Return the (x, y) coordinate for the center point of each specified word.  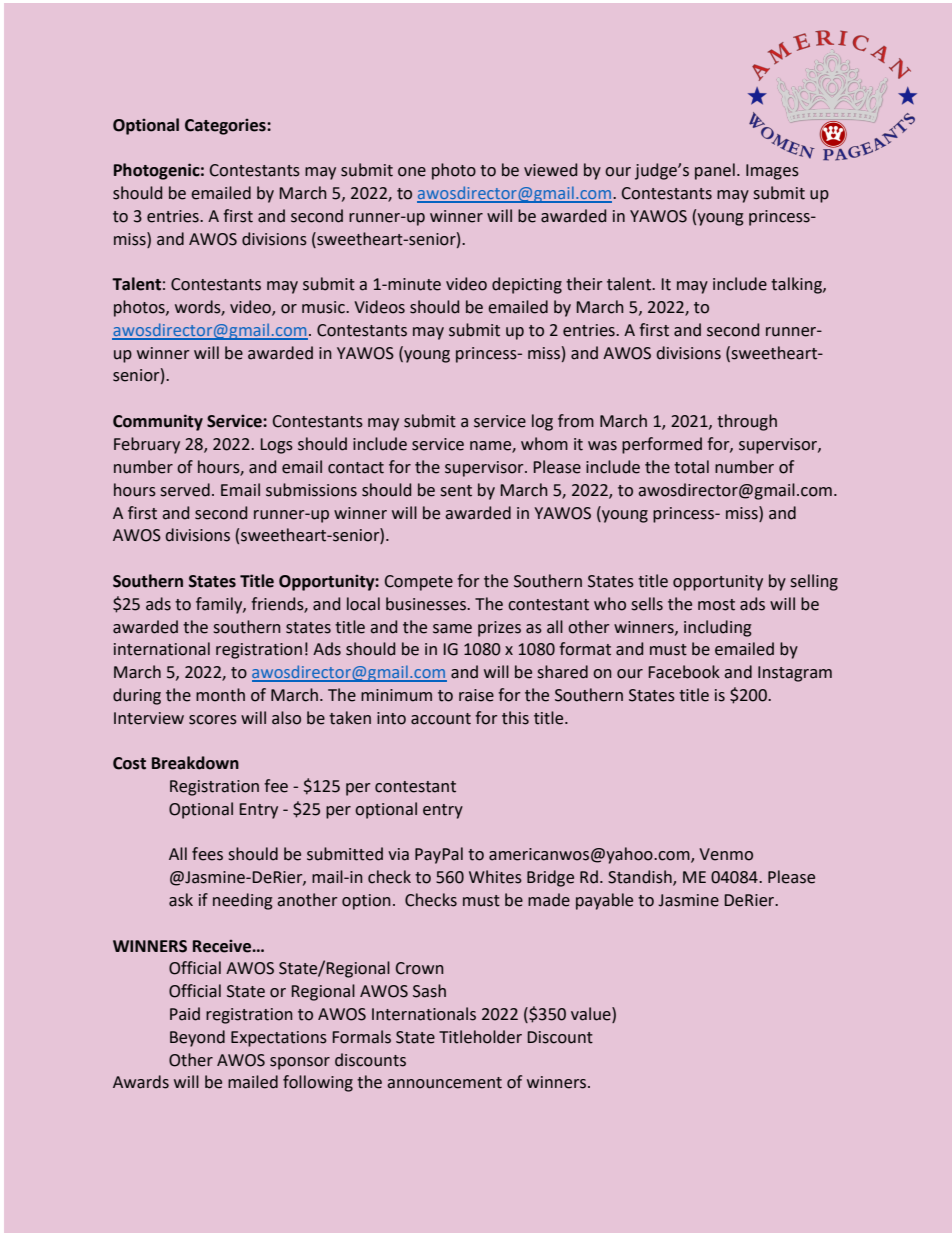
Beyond (197, 1038)
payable (604, 901)
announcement (444, 1083)
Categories (226, 127)
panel (715, 171)
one (412, 172)
